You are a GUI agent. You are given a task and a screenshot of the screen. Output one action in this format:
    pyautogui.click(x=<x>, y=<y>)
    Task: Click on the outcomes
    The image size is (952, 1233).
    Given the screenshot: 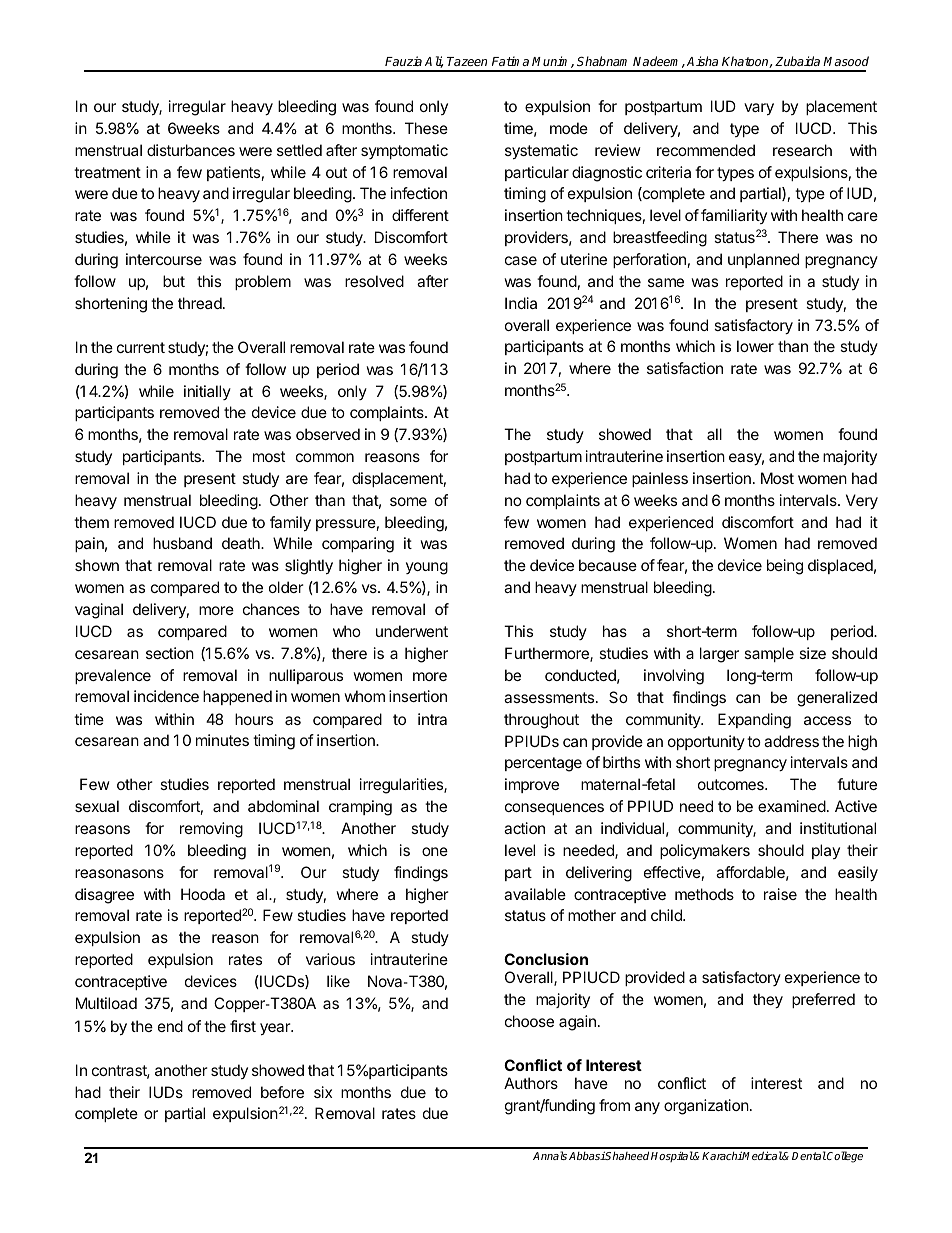 What is the action you would take?
    pyautogui.click(x=732, y=784)
